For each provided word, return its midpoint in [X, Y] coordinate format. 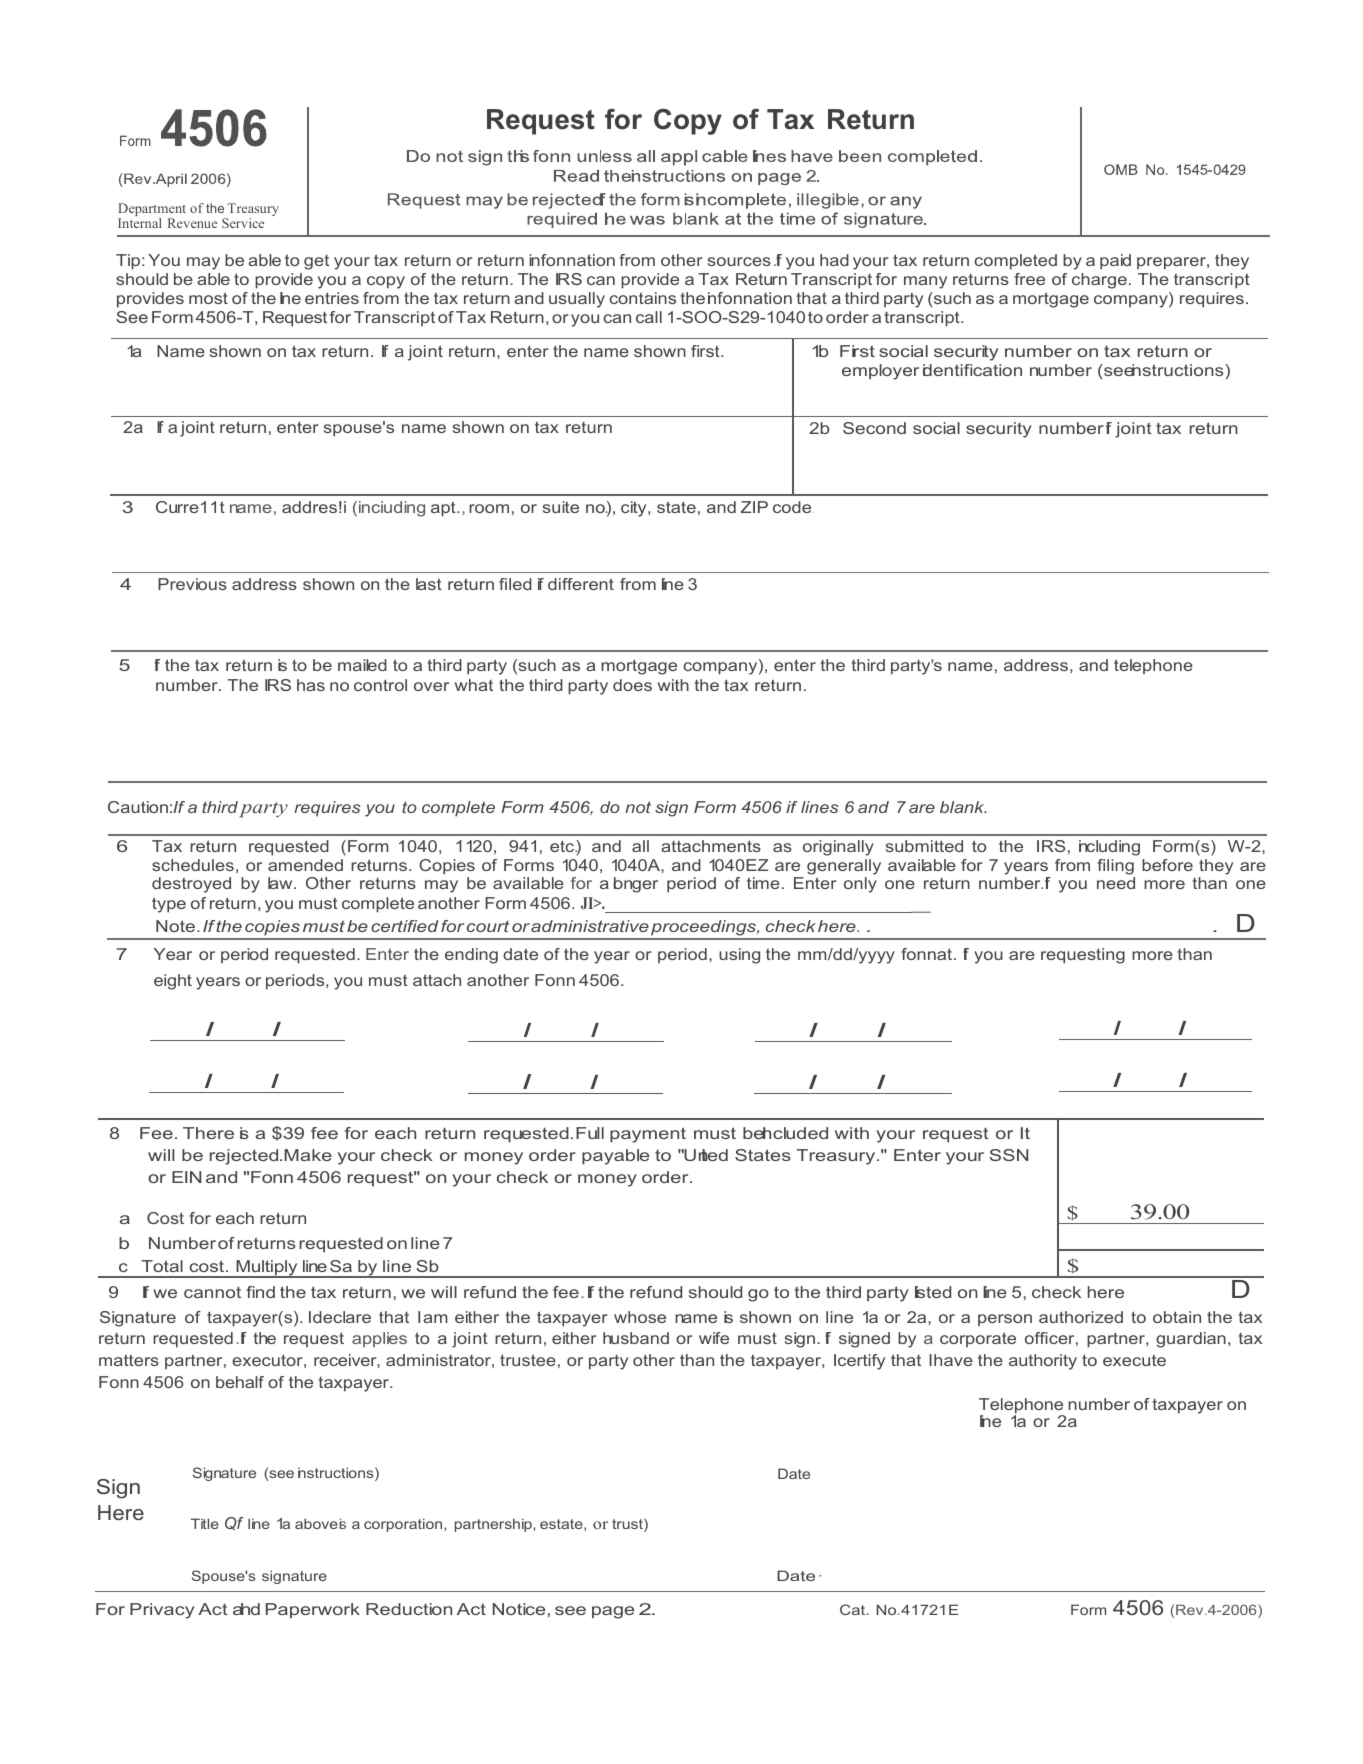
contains [643, 298]
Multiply [267, 1269]
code [793, 507]
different [581, 584]
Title [205, 1523]
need [1116, 883]
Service [243, 223]
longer [635, 885]
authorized [1081, 1317]
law [281, 883]
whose [640, 1317]
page [613, 1612]
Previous [192, 584]
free [1029, 279]
